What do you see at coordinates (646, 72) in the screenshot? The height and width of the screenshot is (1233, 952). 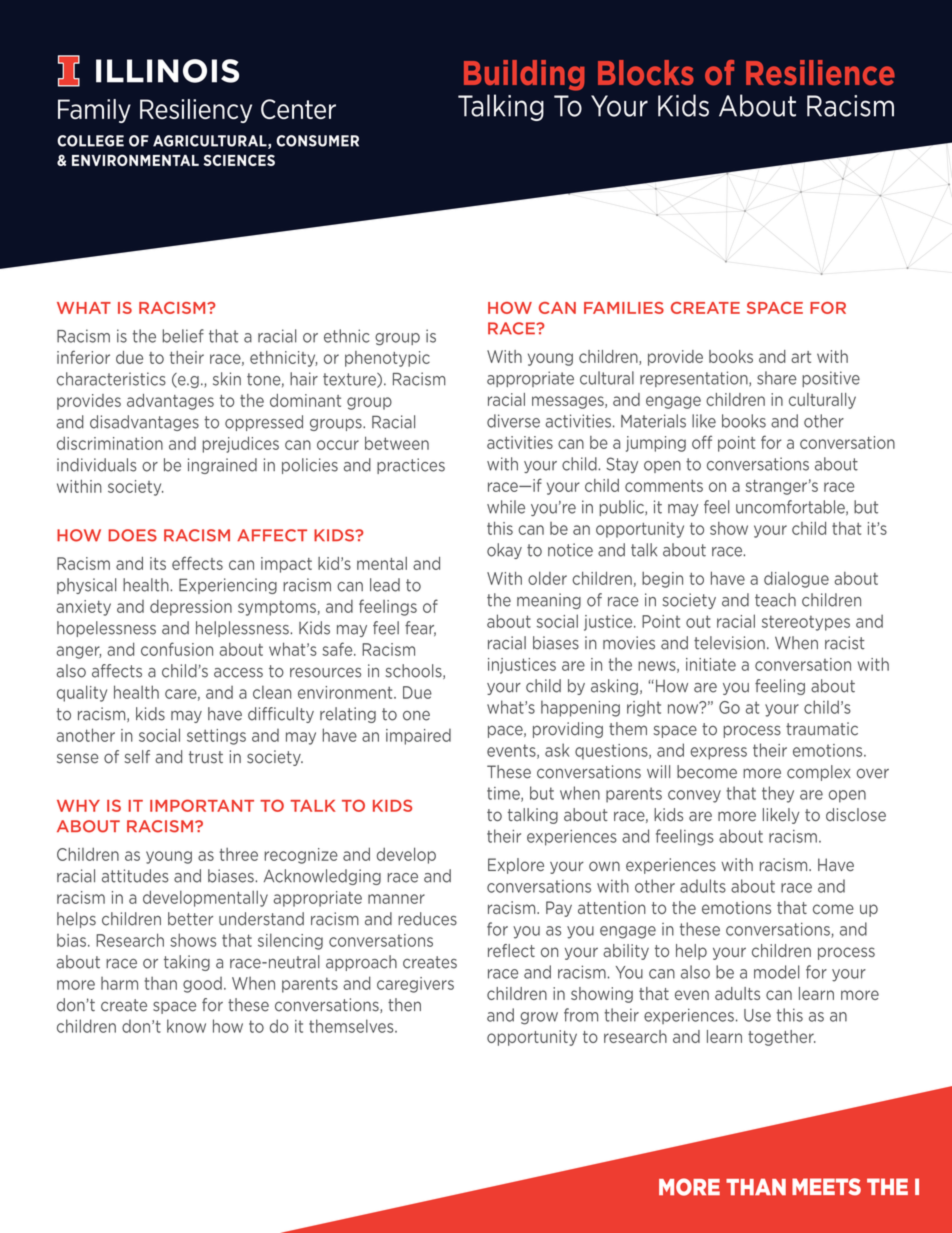 I see `Blocks` at bounding box center [646, 72].
